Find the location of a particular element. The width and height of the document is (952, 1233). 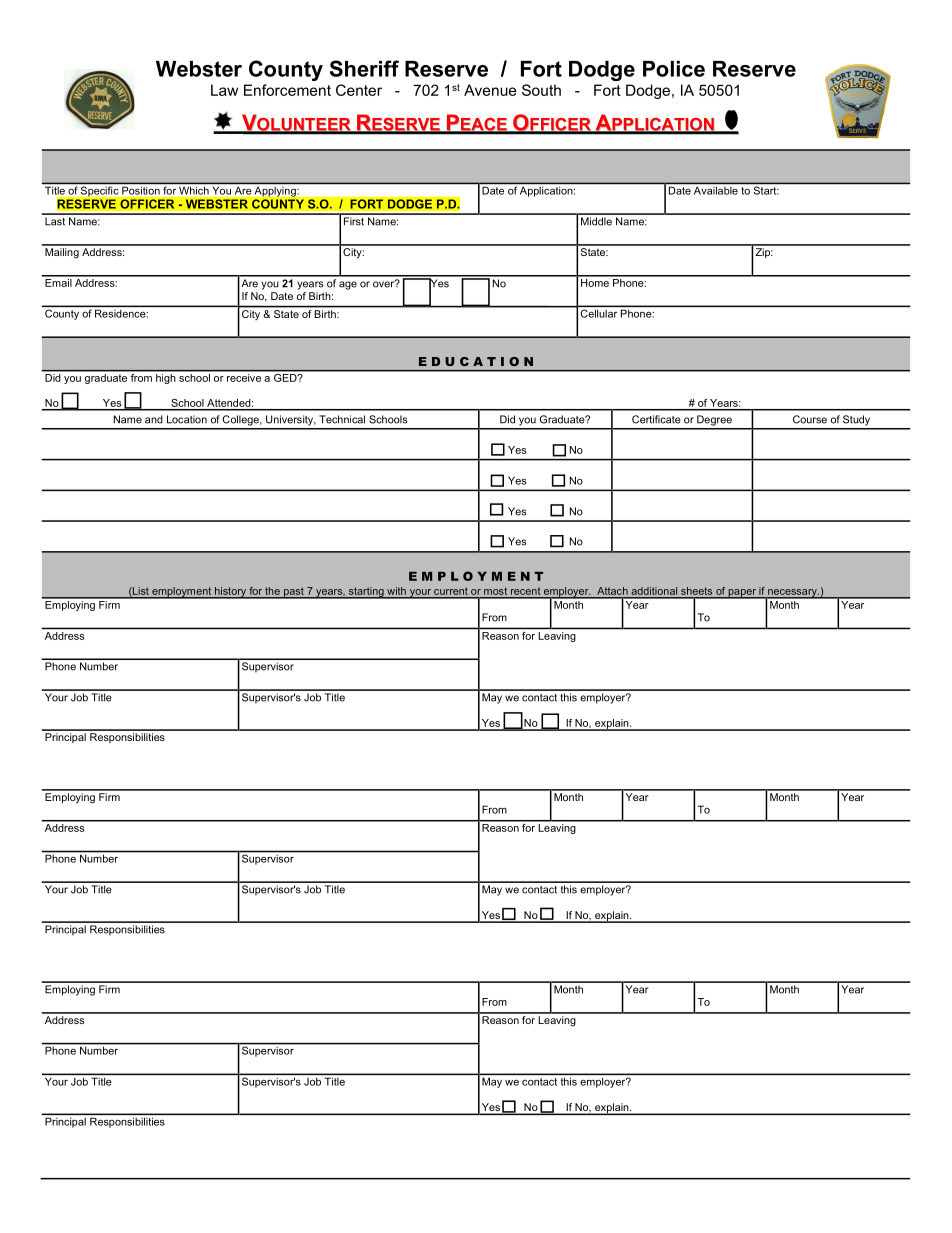

additional is located at coordinates (654, 591).
